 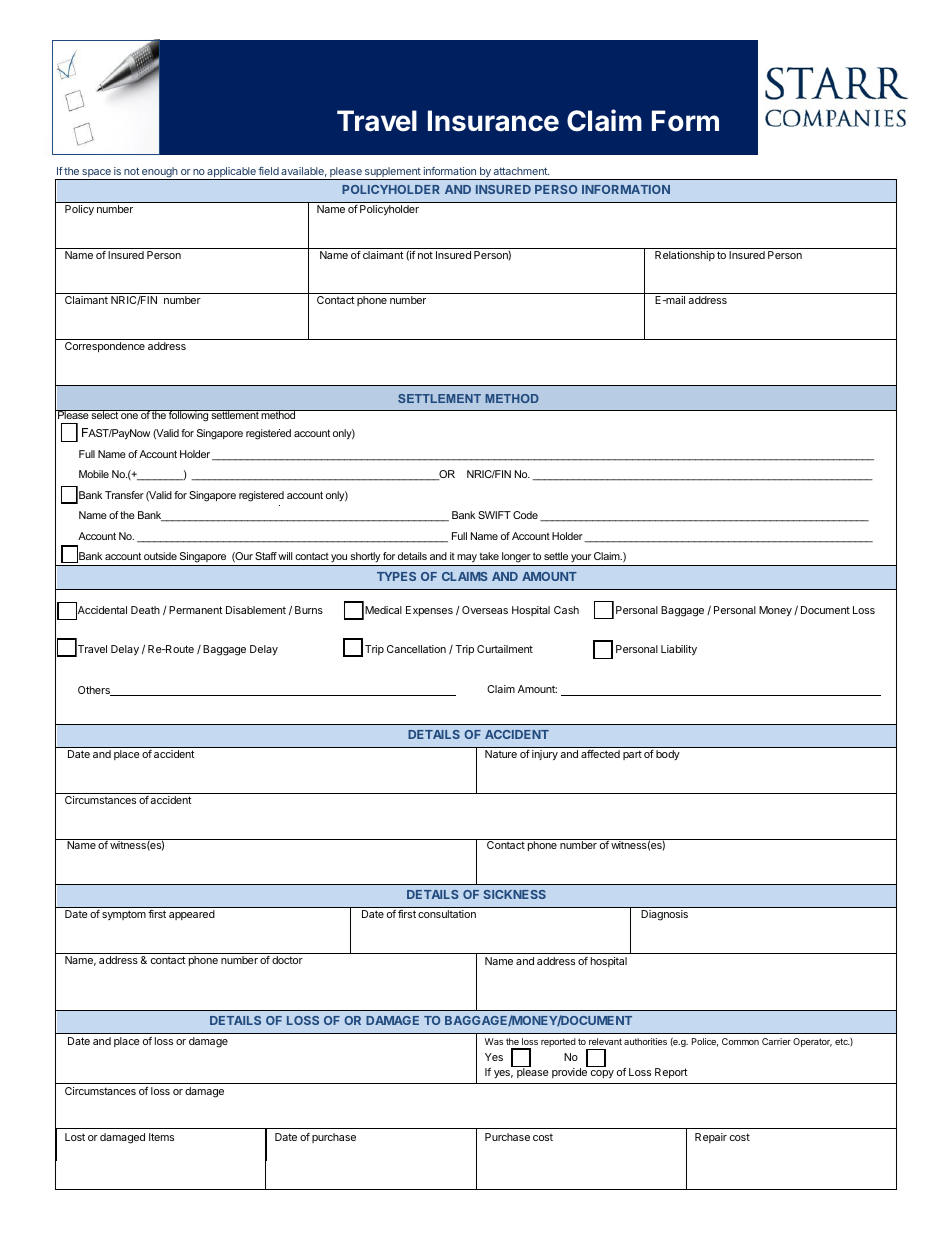 What do you see at coordinates (493, 121) in the screenshot?
I see `Insurance` at bounding box center [493, 121].
